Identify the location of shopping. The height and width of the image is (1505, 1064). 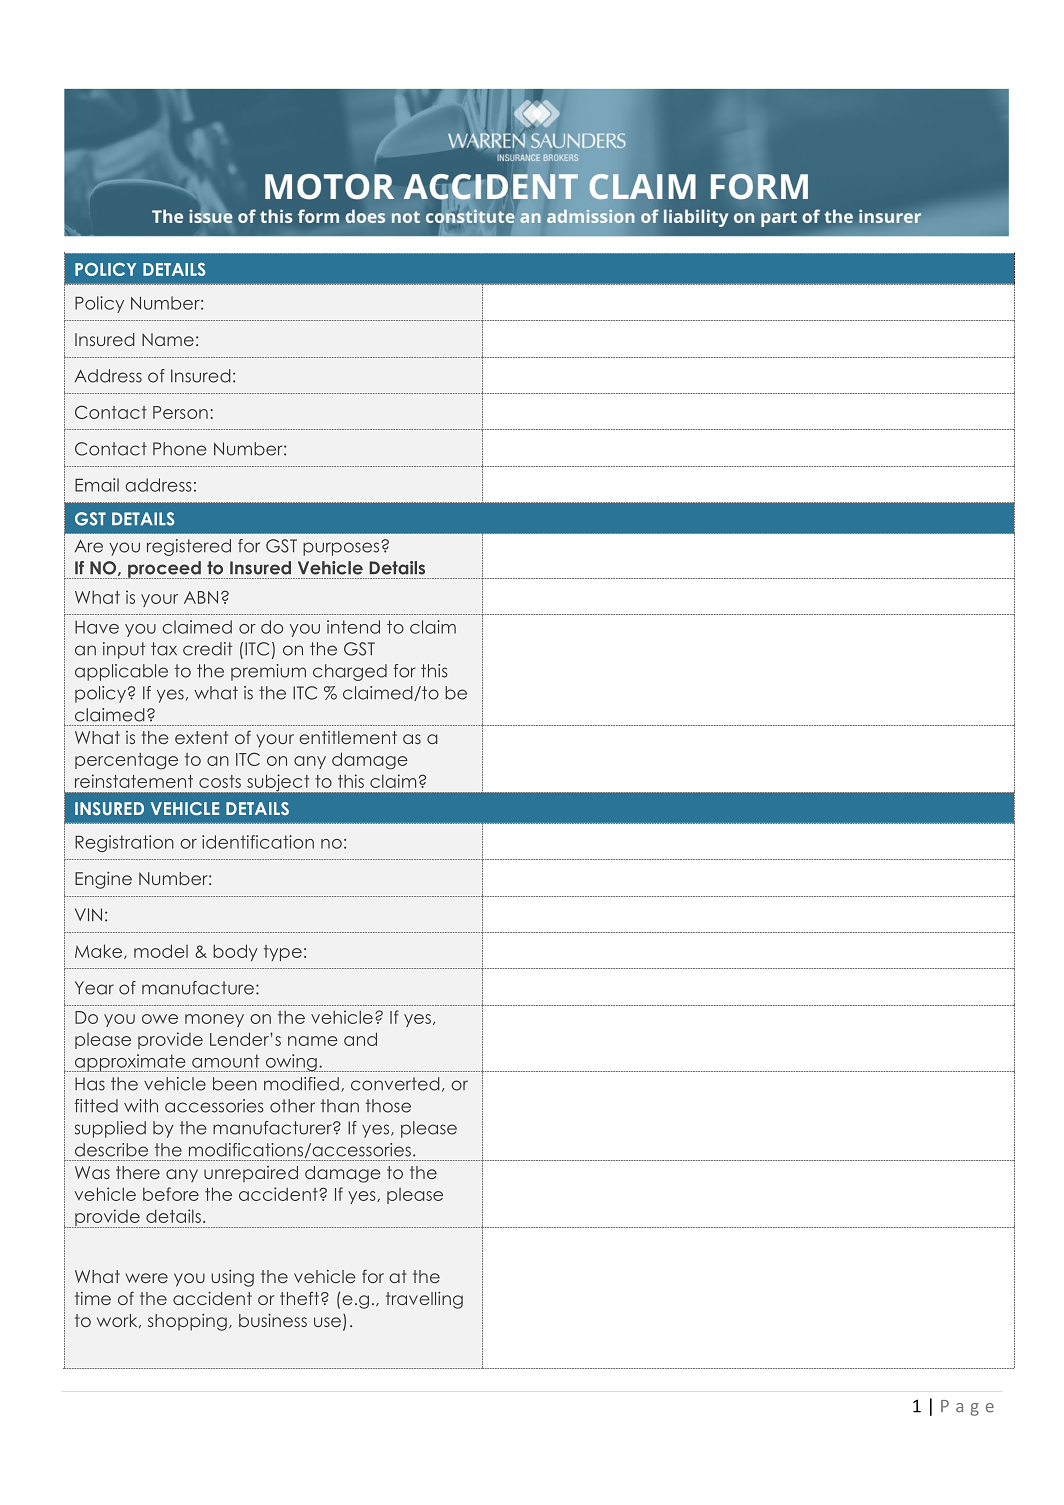
(187, 1322).
